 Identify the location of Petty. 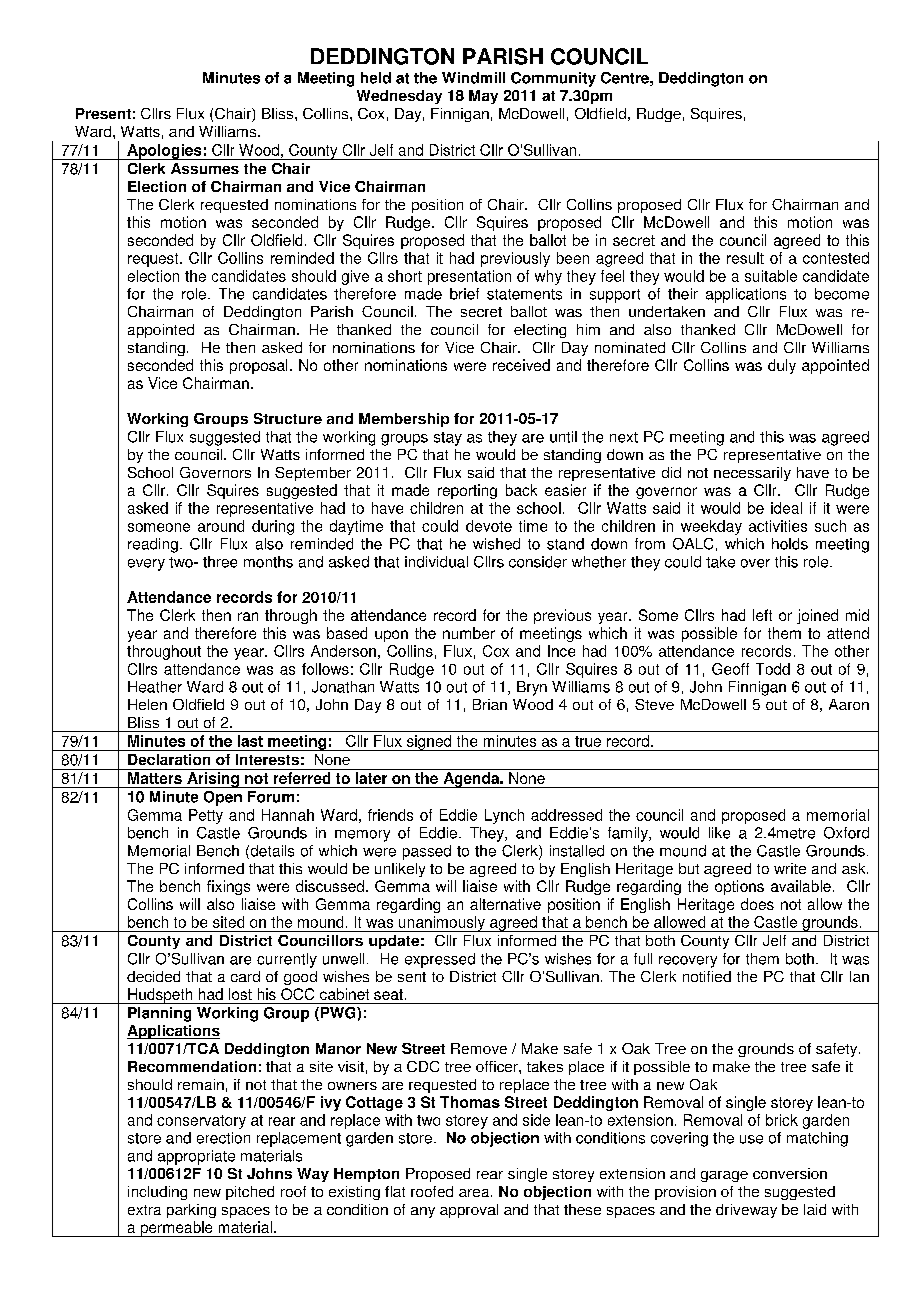
(206, 816).
